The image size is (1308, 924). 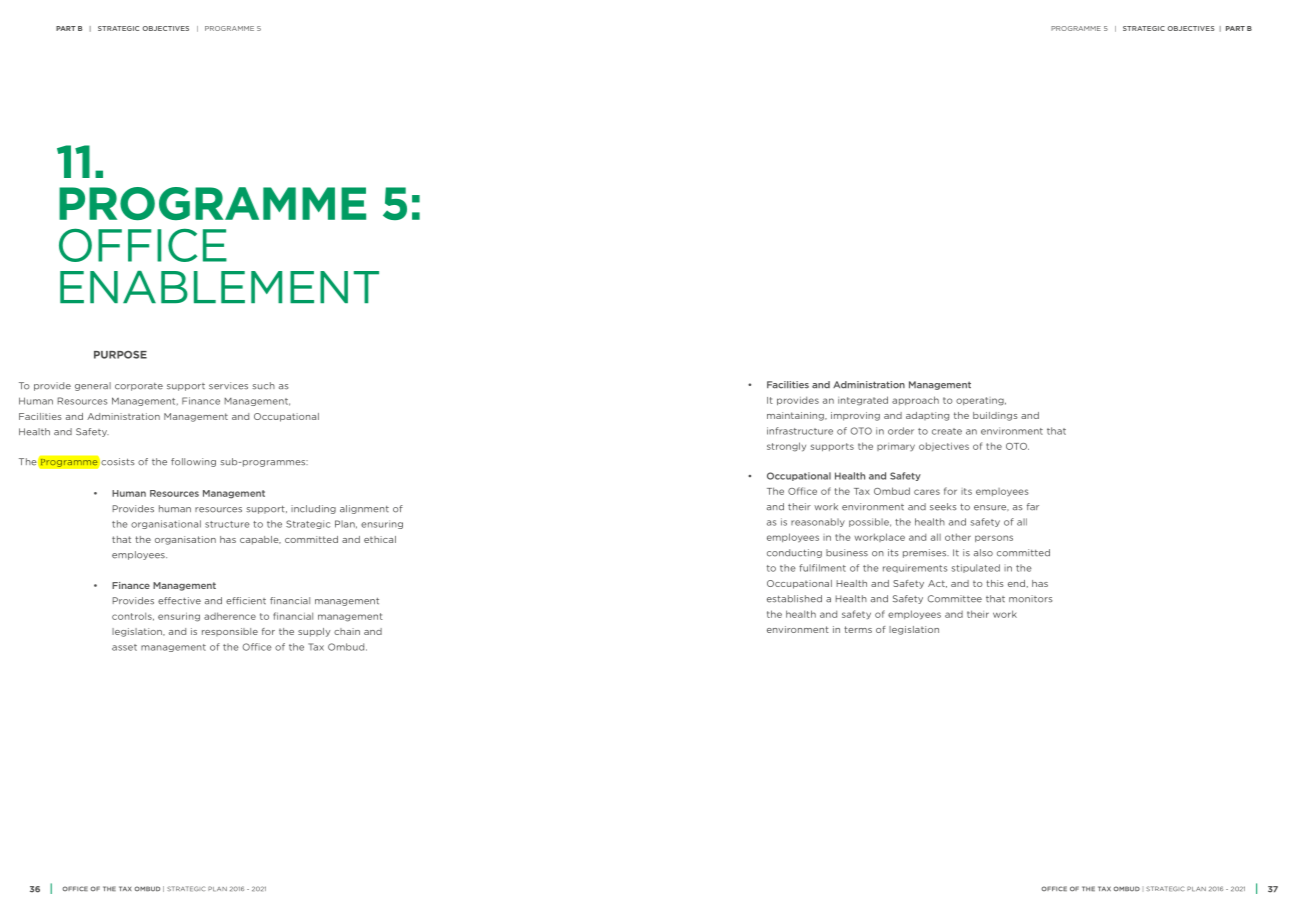 What do you see at coordinates (219, 287) in the page?
I see `ENABLEMENT` at bounding box center [219, 287].
